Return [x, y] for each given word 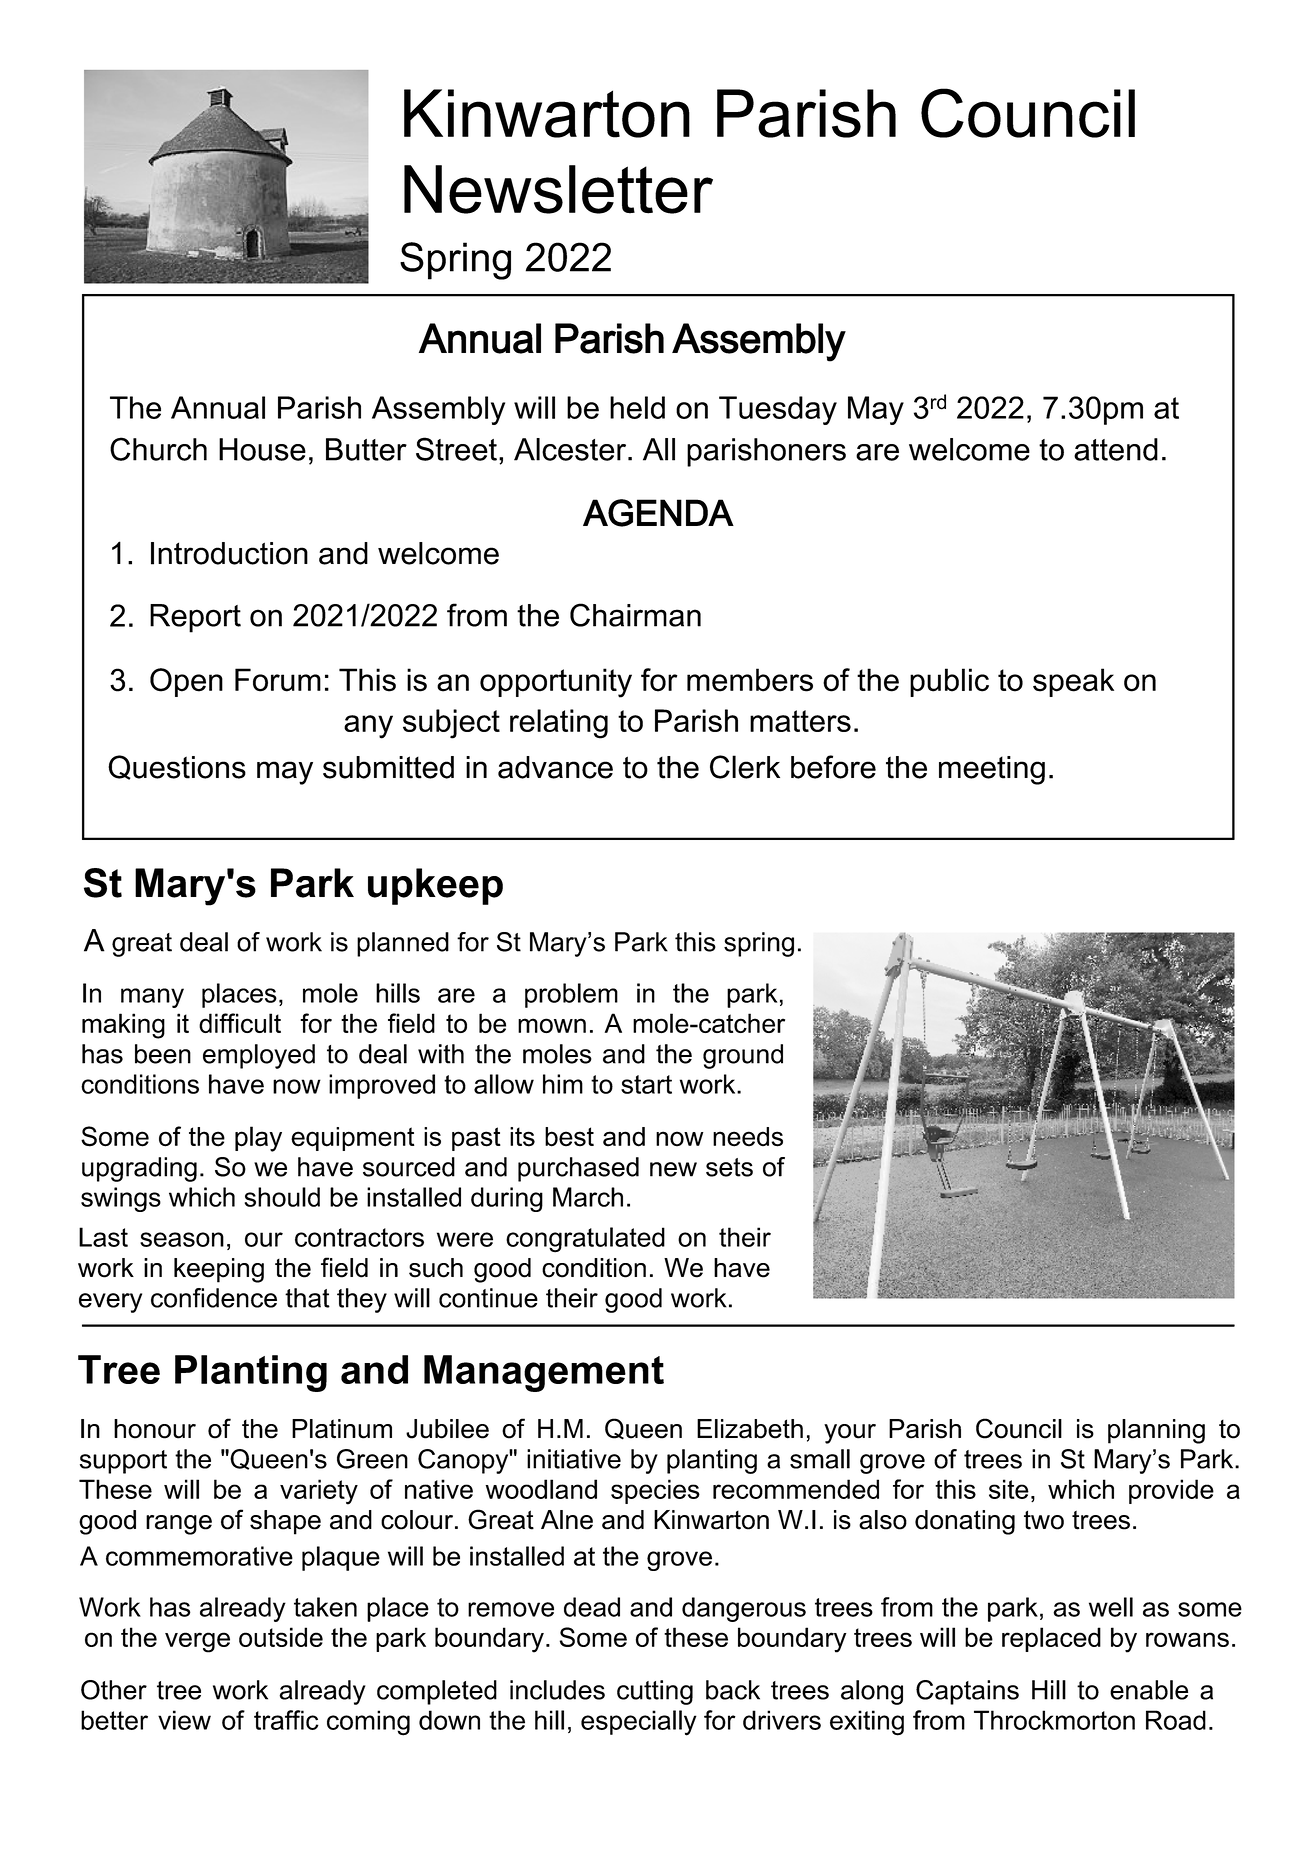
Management [544, 1373]
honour [155, 1429]
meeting [992, 770]
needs [748, 1137]
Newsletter [558, 189]
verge [197, 1642]
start [646, 1084]
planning [1156, 1431]
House [262, 449]
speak [1073, 682]
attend [1116, 449]
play [258, 1139]
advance [555, 767]
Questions [177, 767]
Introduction [229, 553]
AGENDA [658, 513]
